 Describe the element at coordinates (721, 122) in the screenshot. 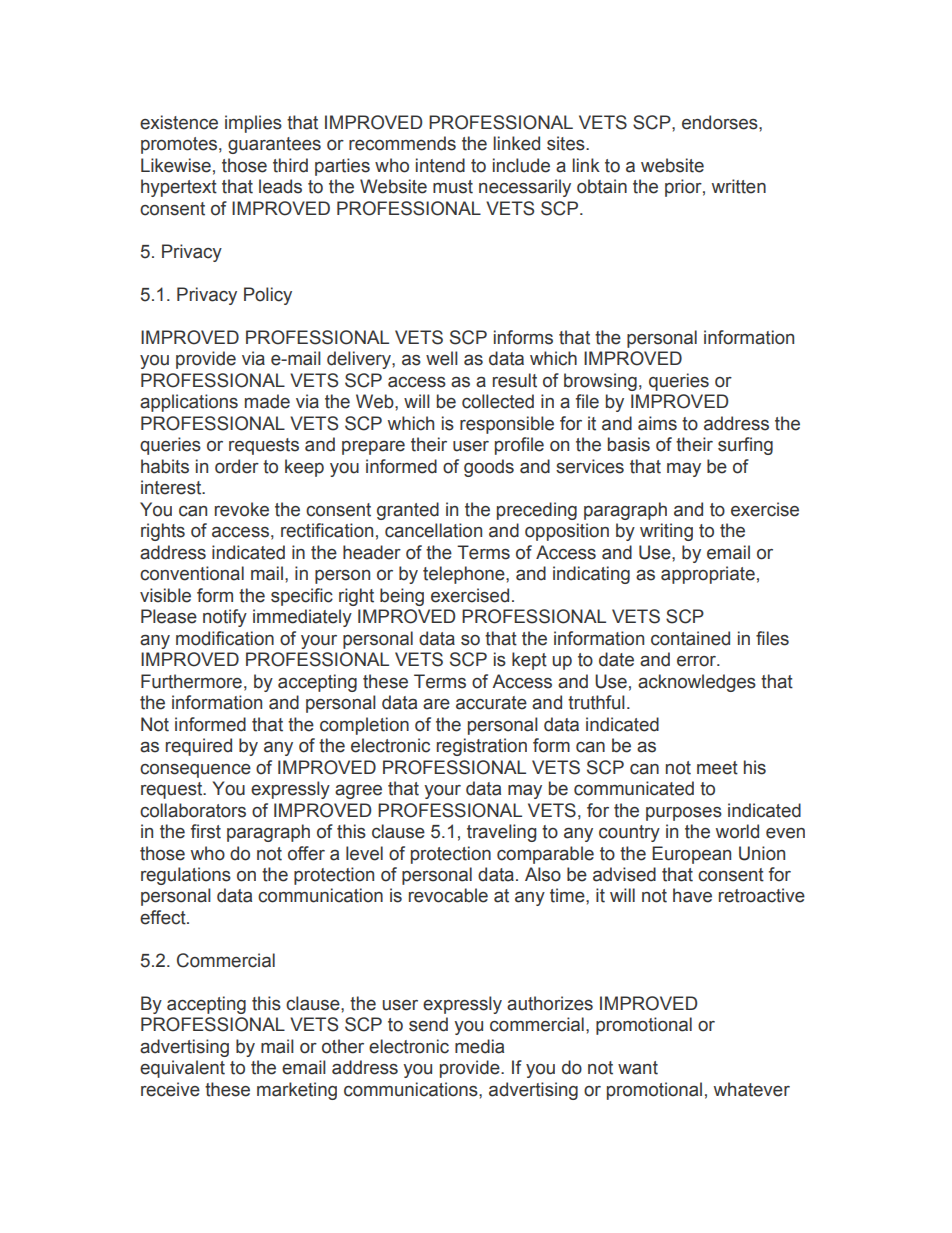

I see `endorses` at that location.
